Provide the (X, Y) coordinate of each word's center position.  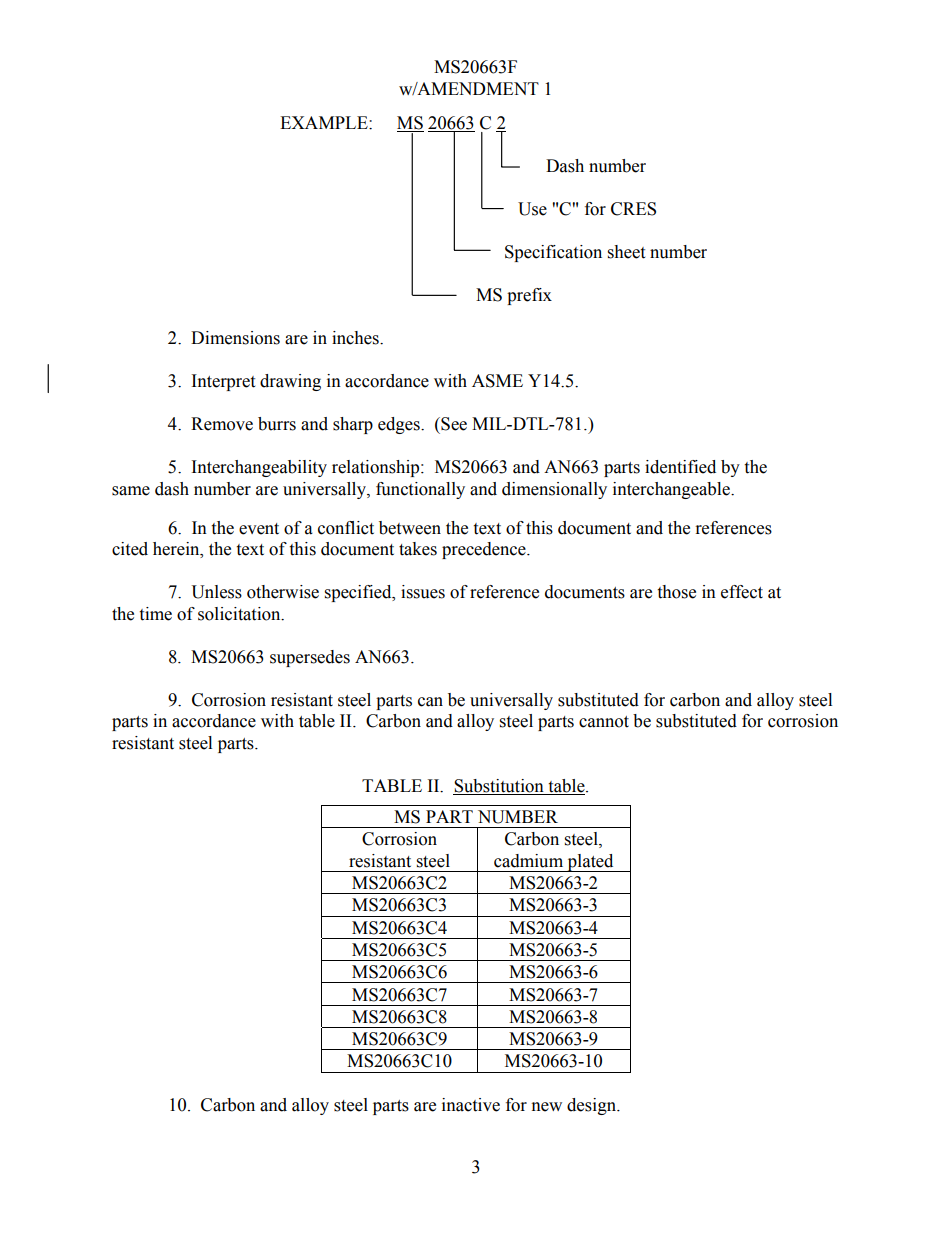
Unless (216, 592)
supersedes (310, 658)
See (453, 424)
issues (423, 592)
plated (590, 863)
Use (532, 209)
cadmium (528, 861)
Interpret (223, 382)
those (676, 592)
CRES (633, 209)
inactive (471, 1105)
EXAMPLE (325, 122)
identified (680, 467)
